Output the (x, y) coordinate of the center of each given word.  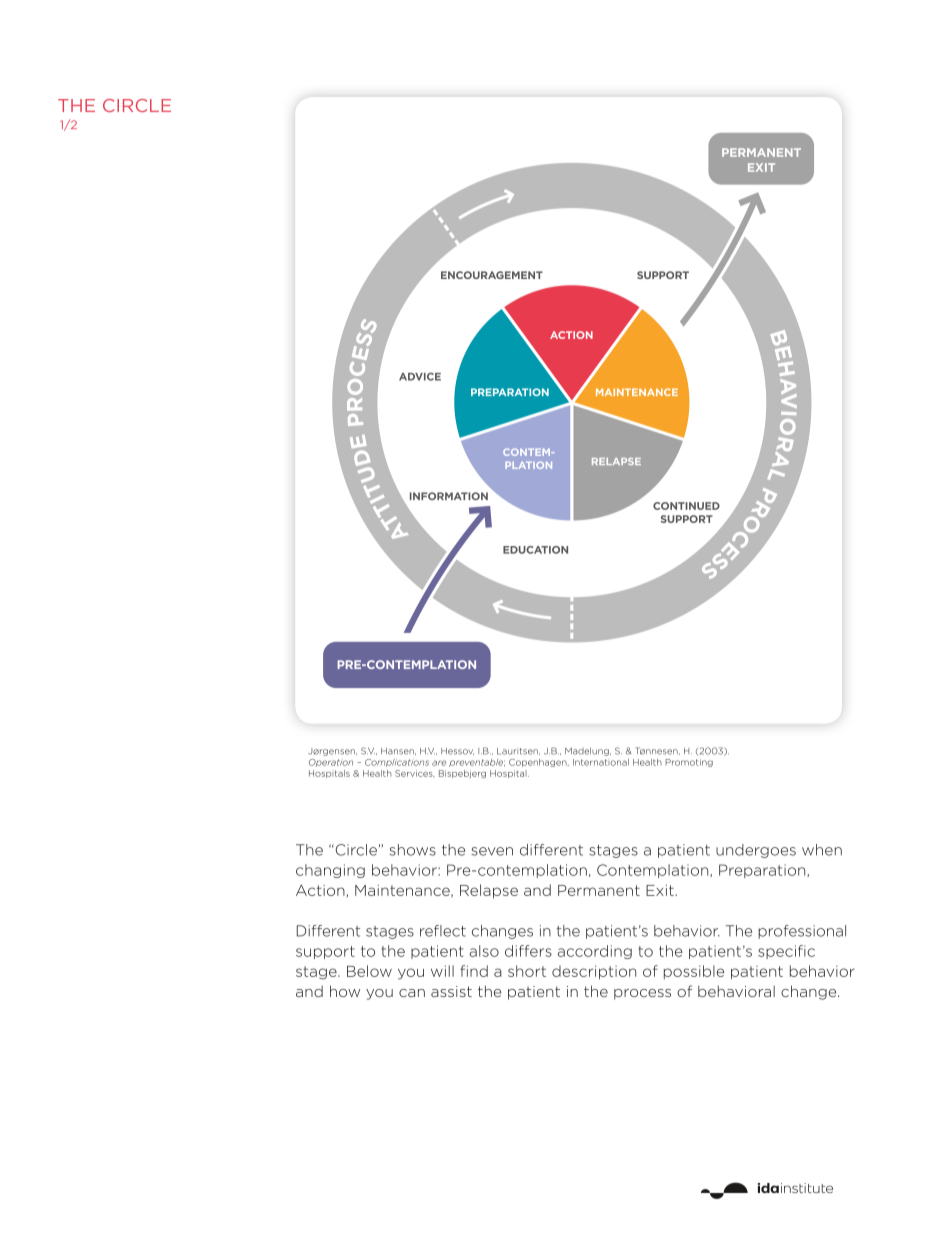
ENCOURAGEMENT (492, 275)
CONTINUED (686, 506)
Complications (397, 763)
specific (786, 952)
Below (369, 971)
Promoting (689, 763)
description (594, 972)
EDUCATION (535, 550)
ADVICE (420, 377)
